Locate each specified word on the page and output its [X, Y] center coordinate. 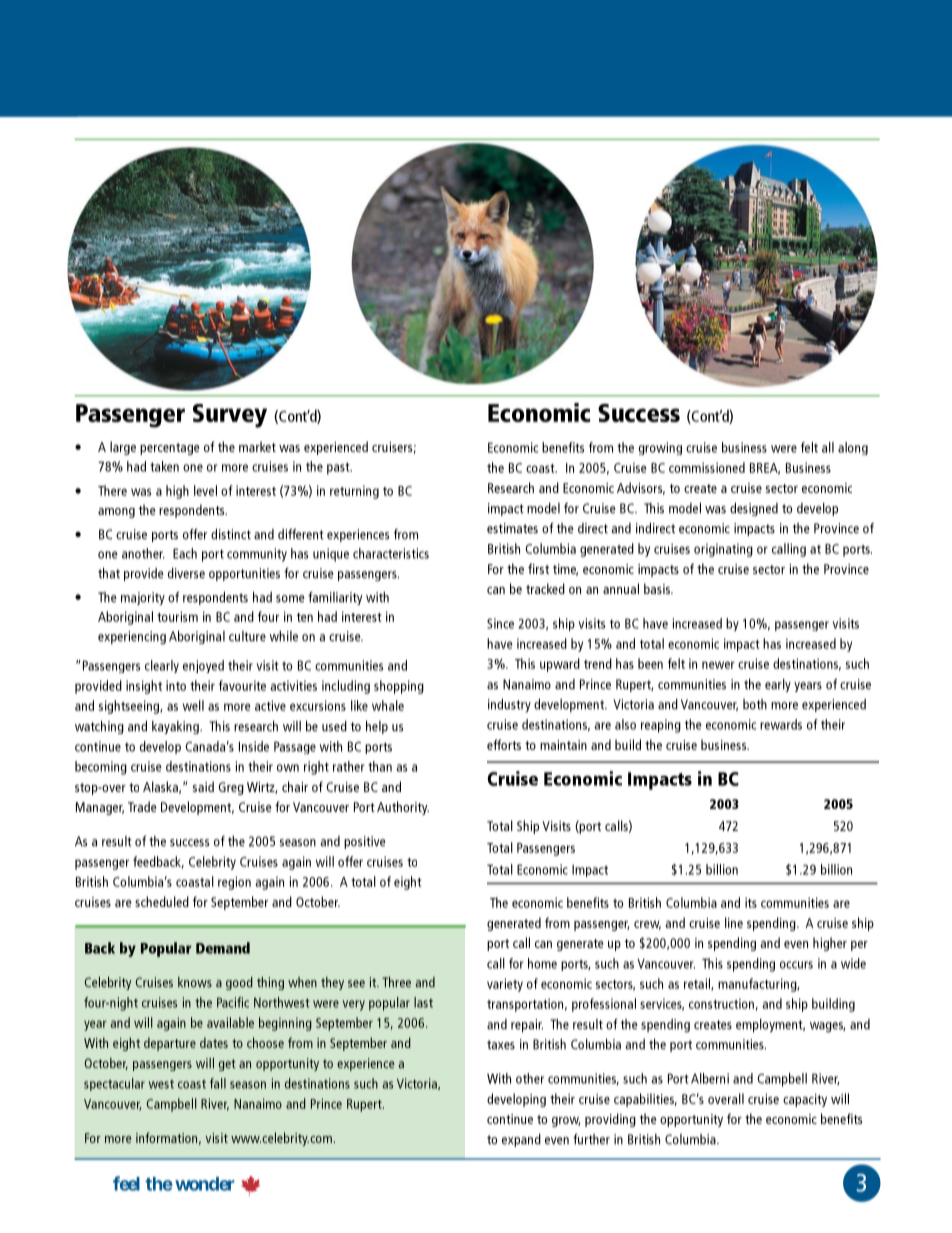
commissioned [707, 467]
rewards [781, 724]
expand [521, 1140]
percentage [169, 449]
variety [505, 985]
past [339, 468]
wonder [204, 1184]
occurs [796, 965]
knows [195, 982]
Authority [403, 808]
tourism [177, 616]
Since [500, 623]
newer [718, 665]
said [203, 786]
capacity [805, 1100]
